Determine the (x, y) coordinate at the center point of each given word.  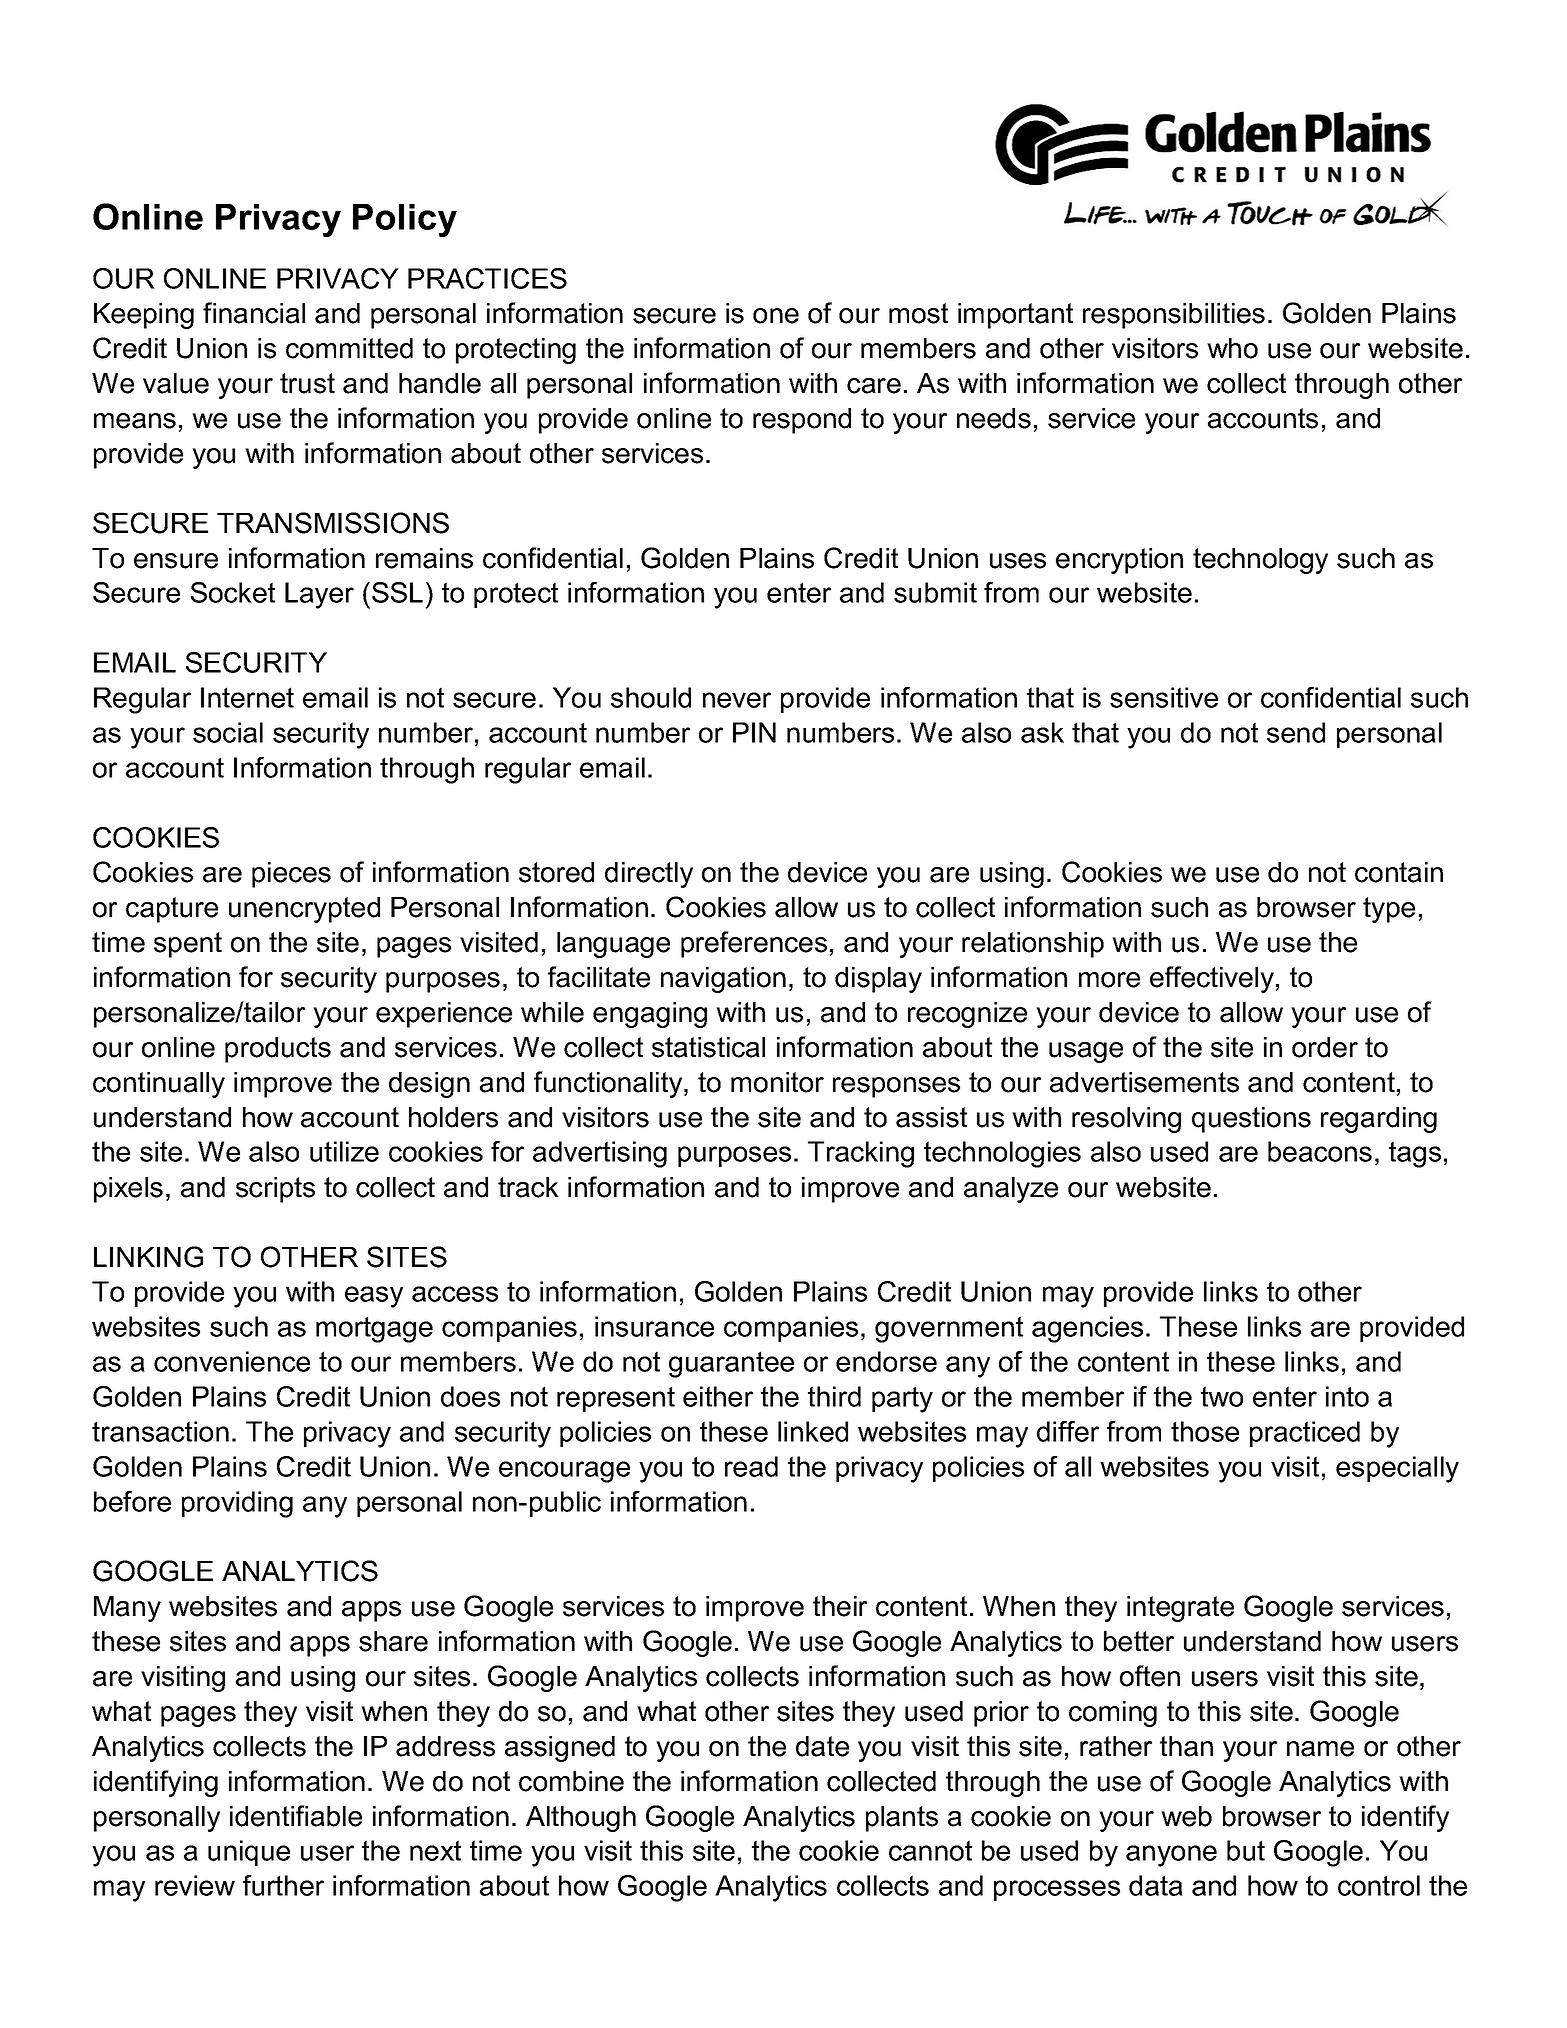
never (737, 700)
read (751, 1466)
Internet (247, 697)
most (918, 313)
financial (254, 313)
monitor (777, 1082)
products (278, 1050)
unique (249, 1853)
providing (237, 1504)
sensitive (1164, 697)
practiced (1305, 1434)
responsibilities (1174, 316)
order (1325, 1047)
